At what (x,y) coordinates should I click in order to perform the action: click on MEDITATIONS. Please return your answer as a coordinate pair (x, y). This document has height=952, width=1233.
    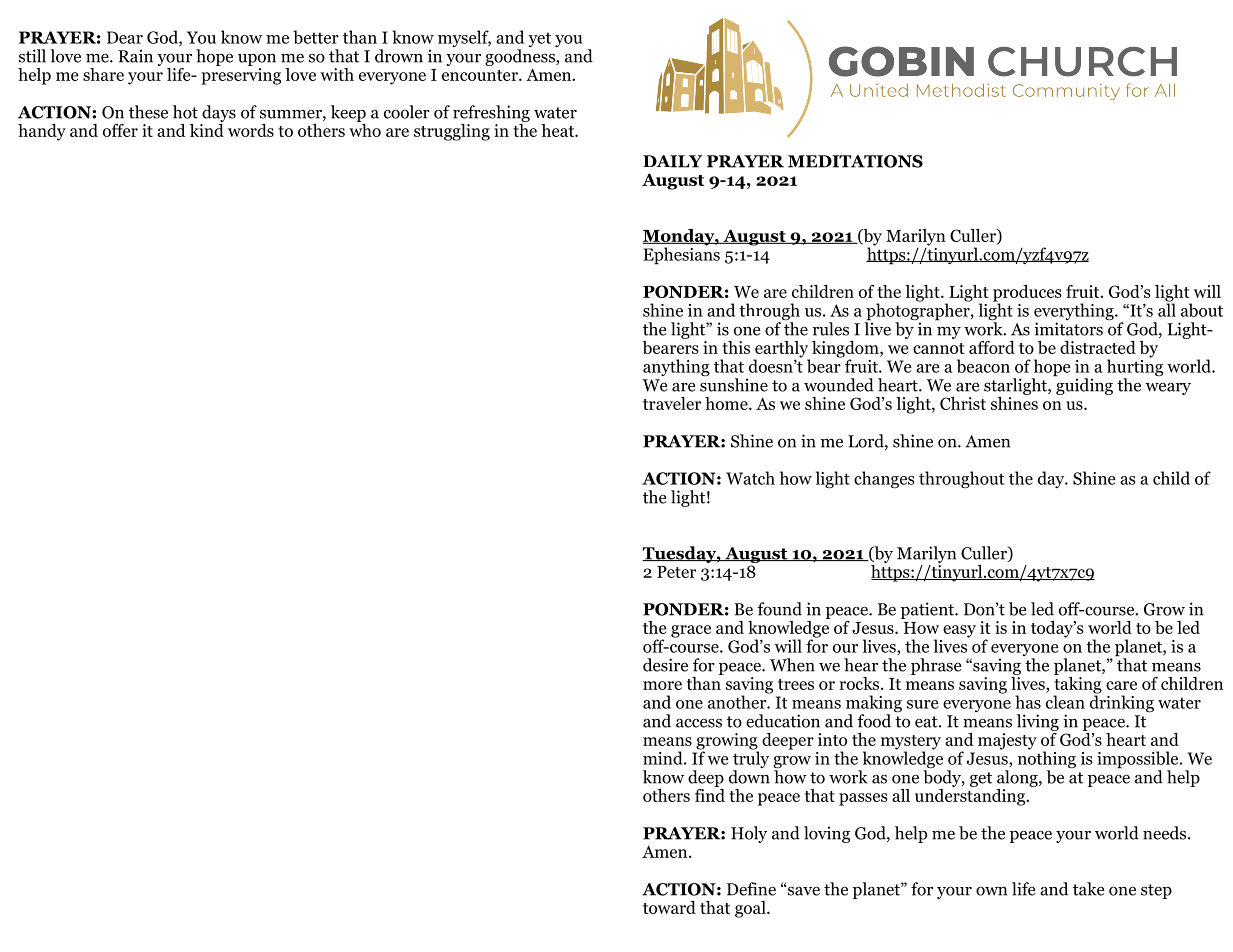
    Looking at the image, I should click on (855, 161).
